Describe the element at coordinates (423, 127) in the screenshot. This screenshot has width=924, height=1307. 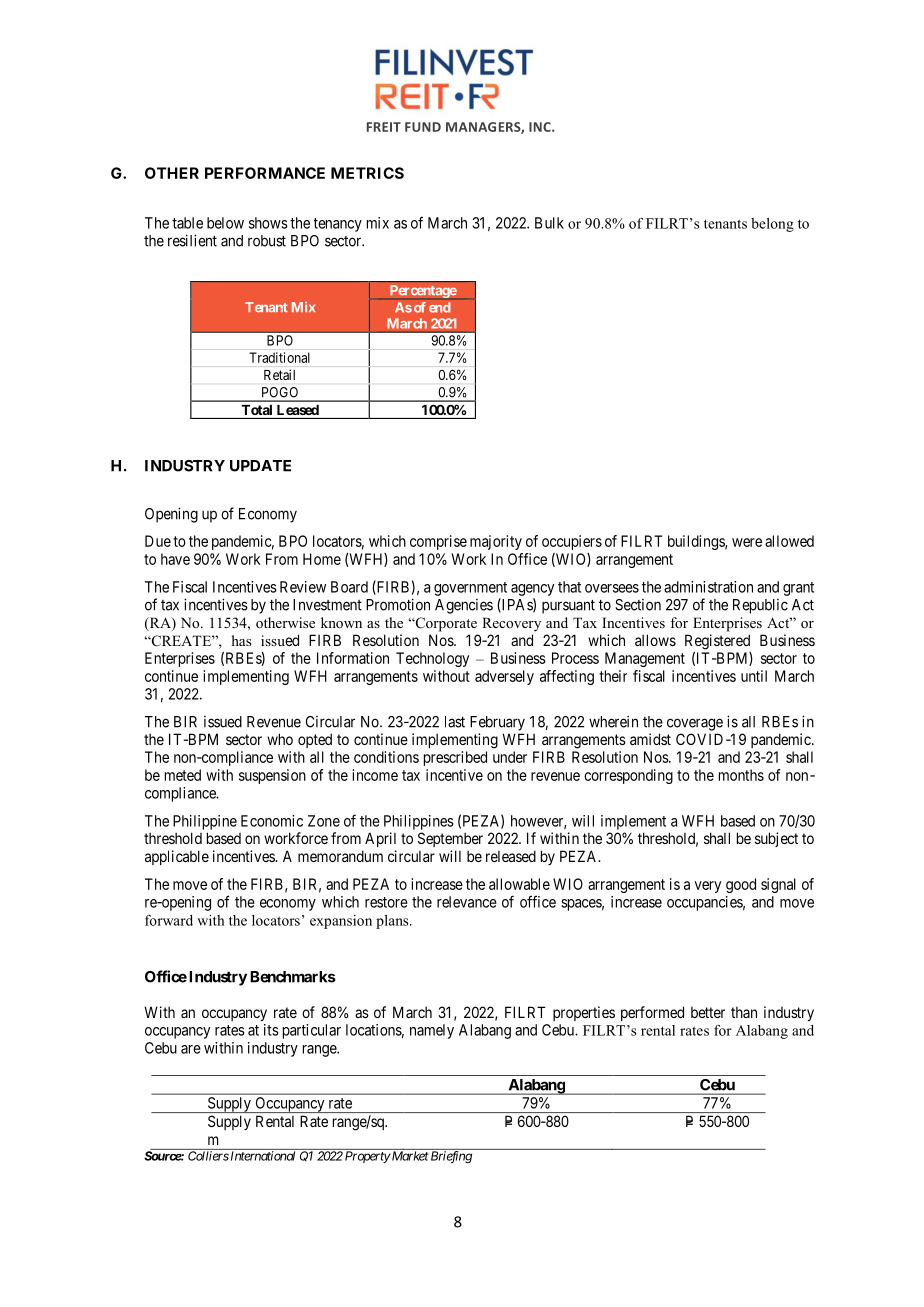
I see `FUND` at that location.
